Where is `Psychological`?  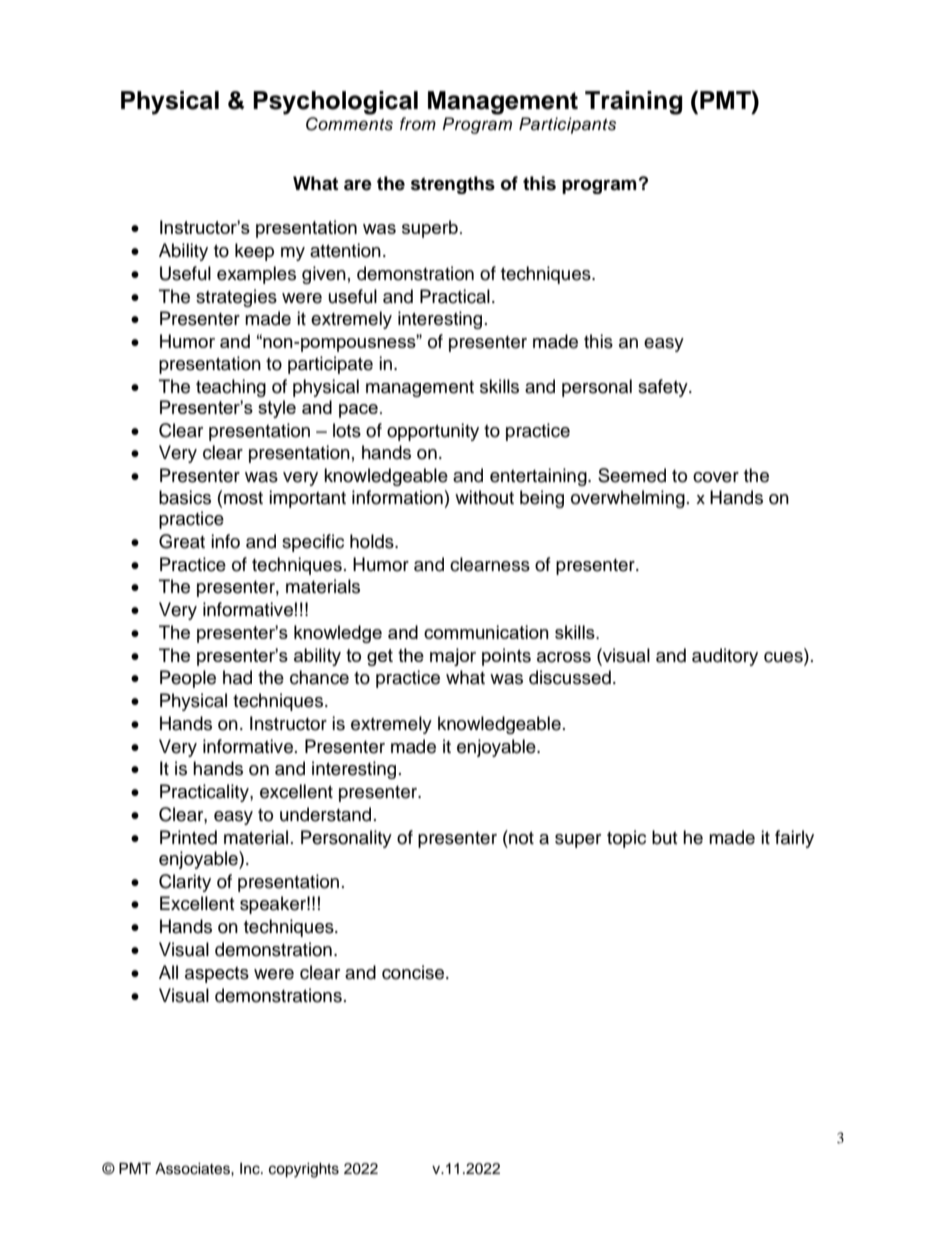
Psychological is located at coordinates (335, 103).
